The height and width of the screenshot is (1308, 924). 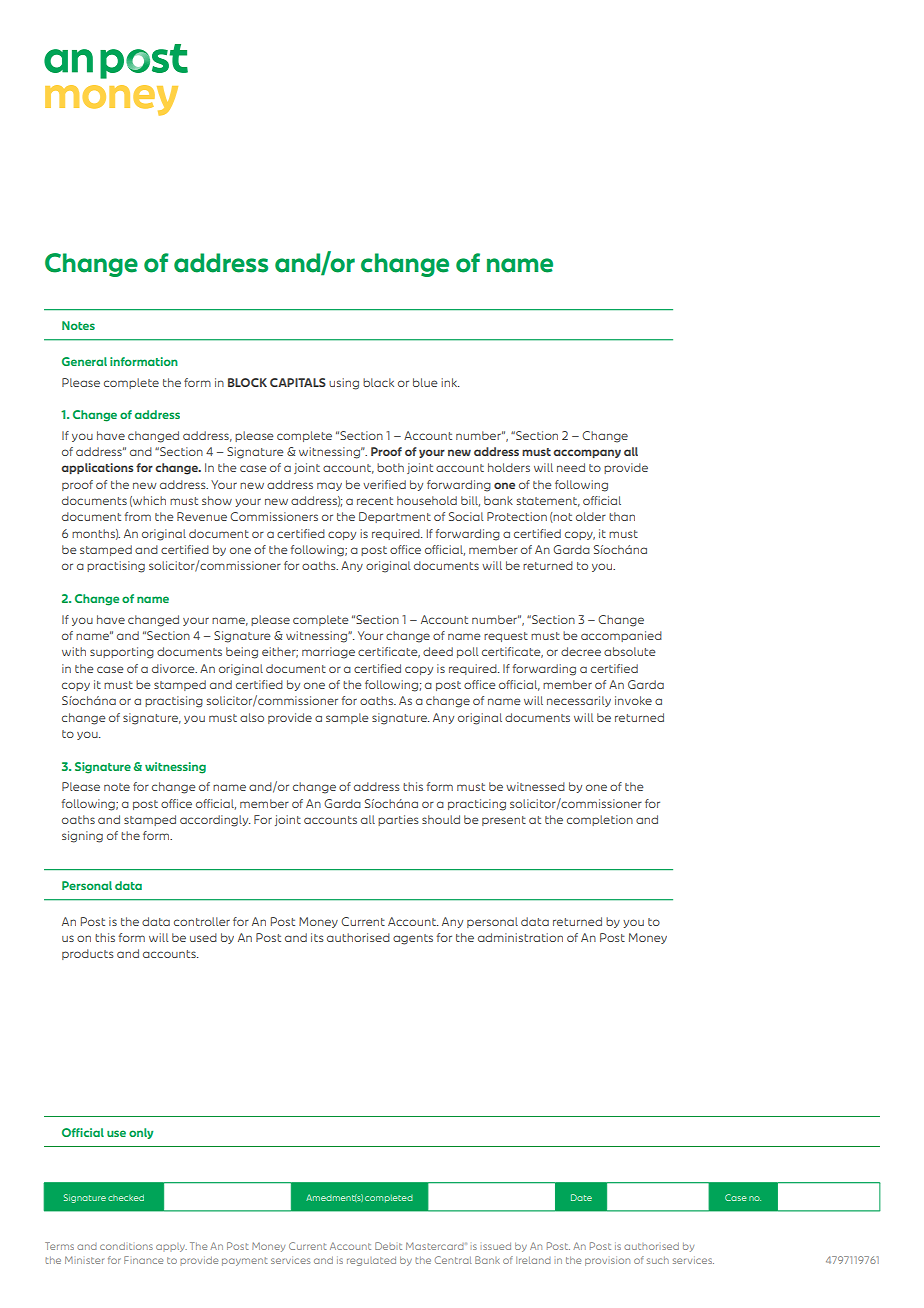 What do you see at coordinates (398, 820) in the screenshot?
I see `parties` at bounding box center [398, 820].
